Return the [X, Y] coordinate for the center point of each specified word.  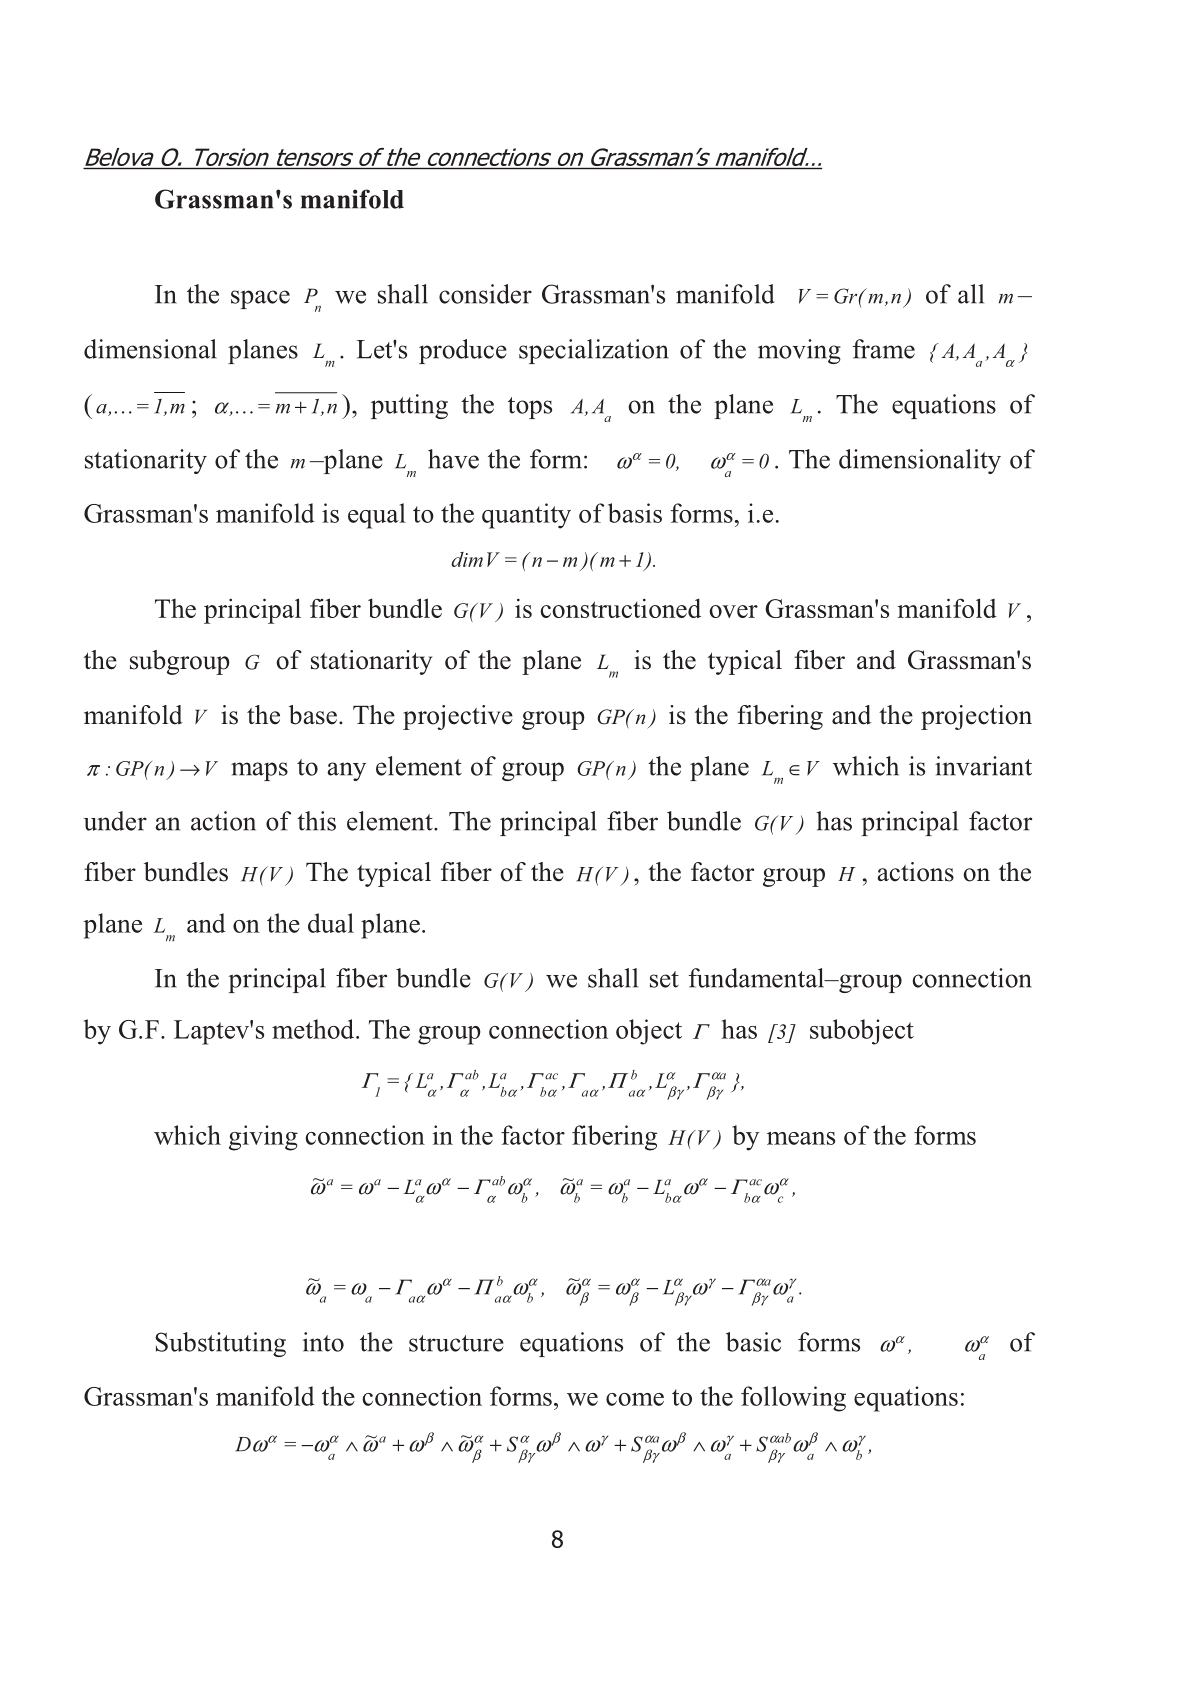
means [801, 1138]
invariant [983, 766]
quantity [526, 516]
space [260, 299]
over [733, 611]
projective [458, 717]
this [316, 821]
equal [377, 516]
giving [263, 1138]
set [664, 979]
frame [884, 349]
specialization [594, 351]
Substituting [220, 1344]
